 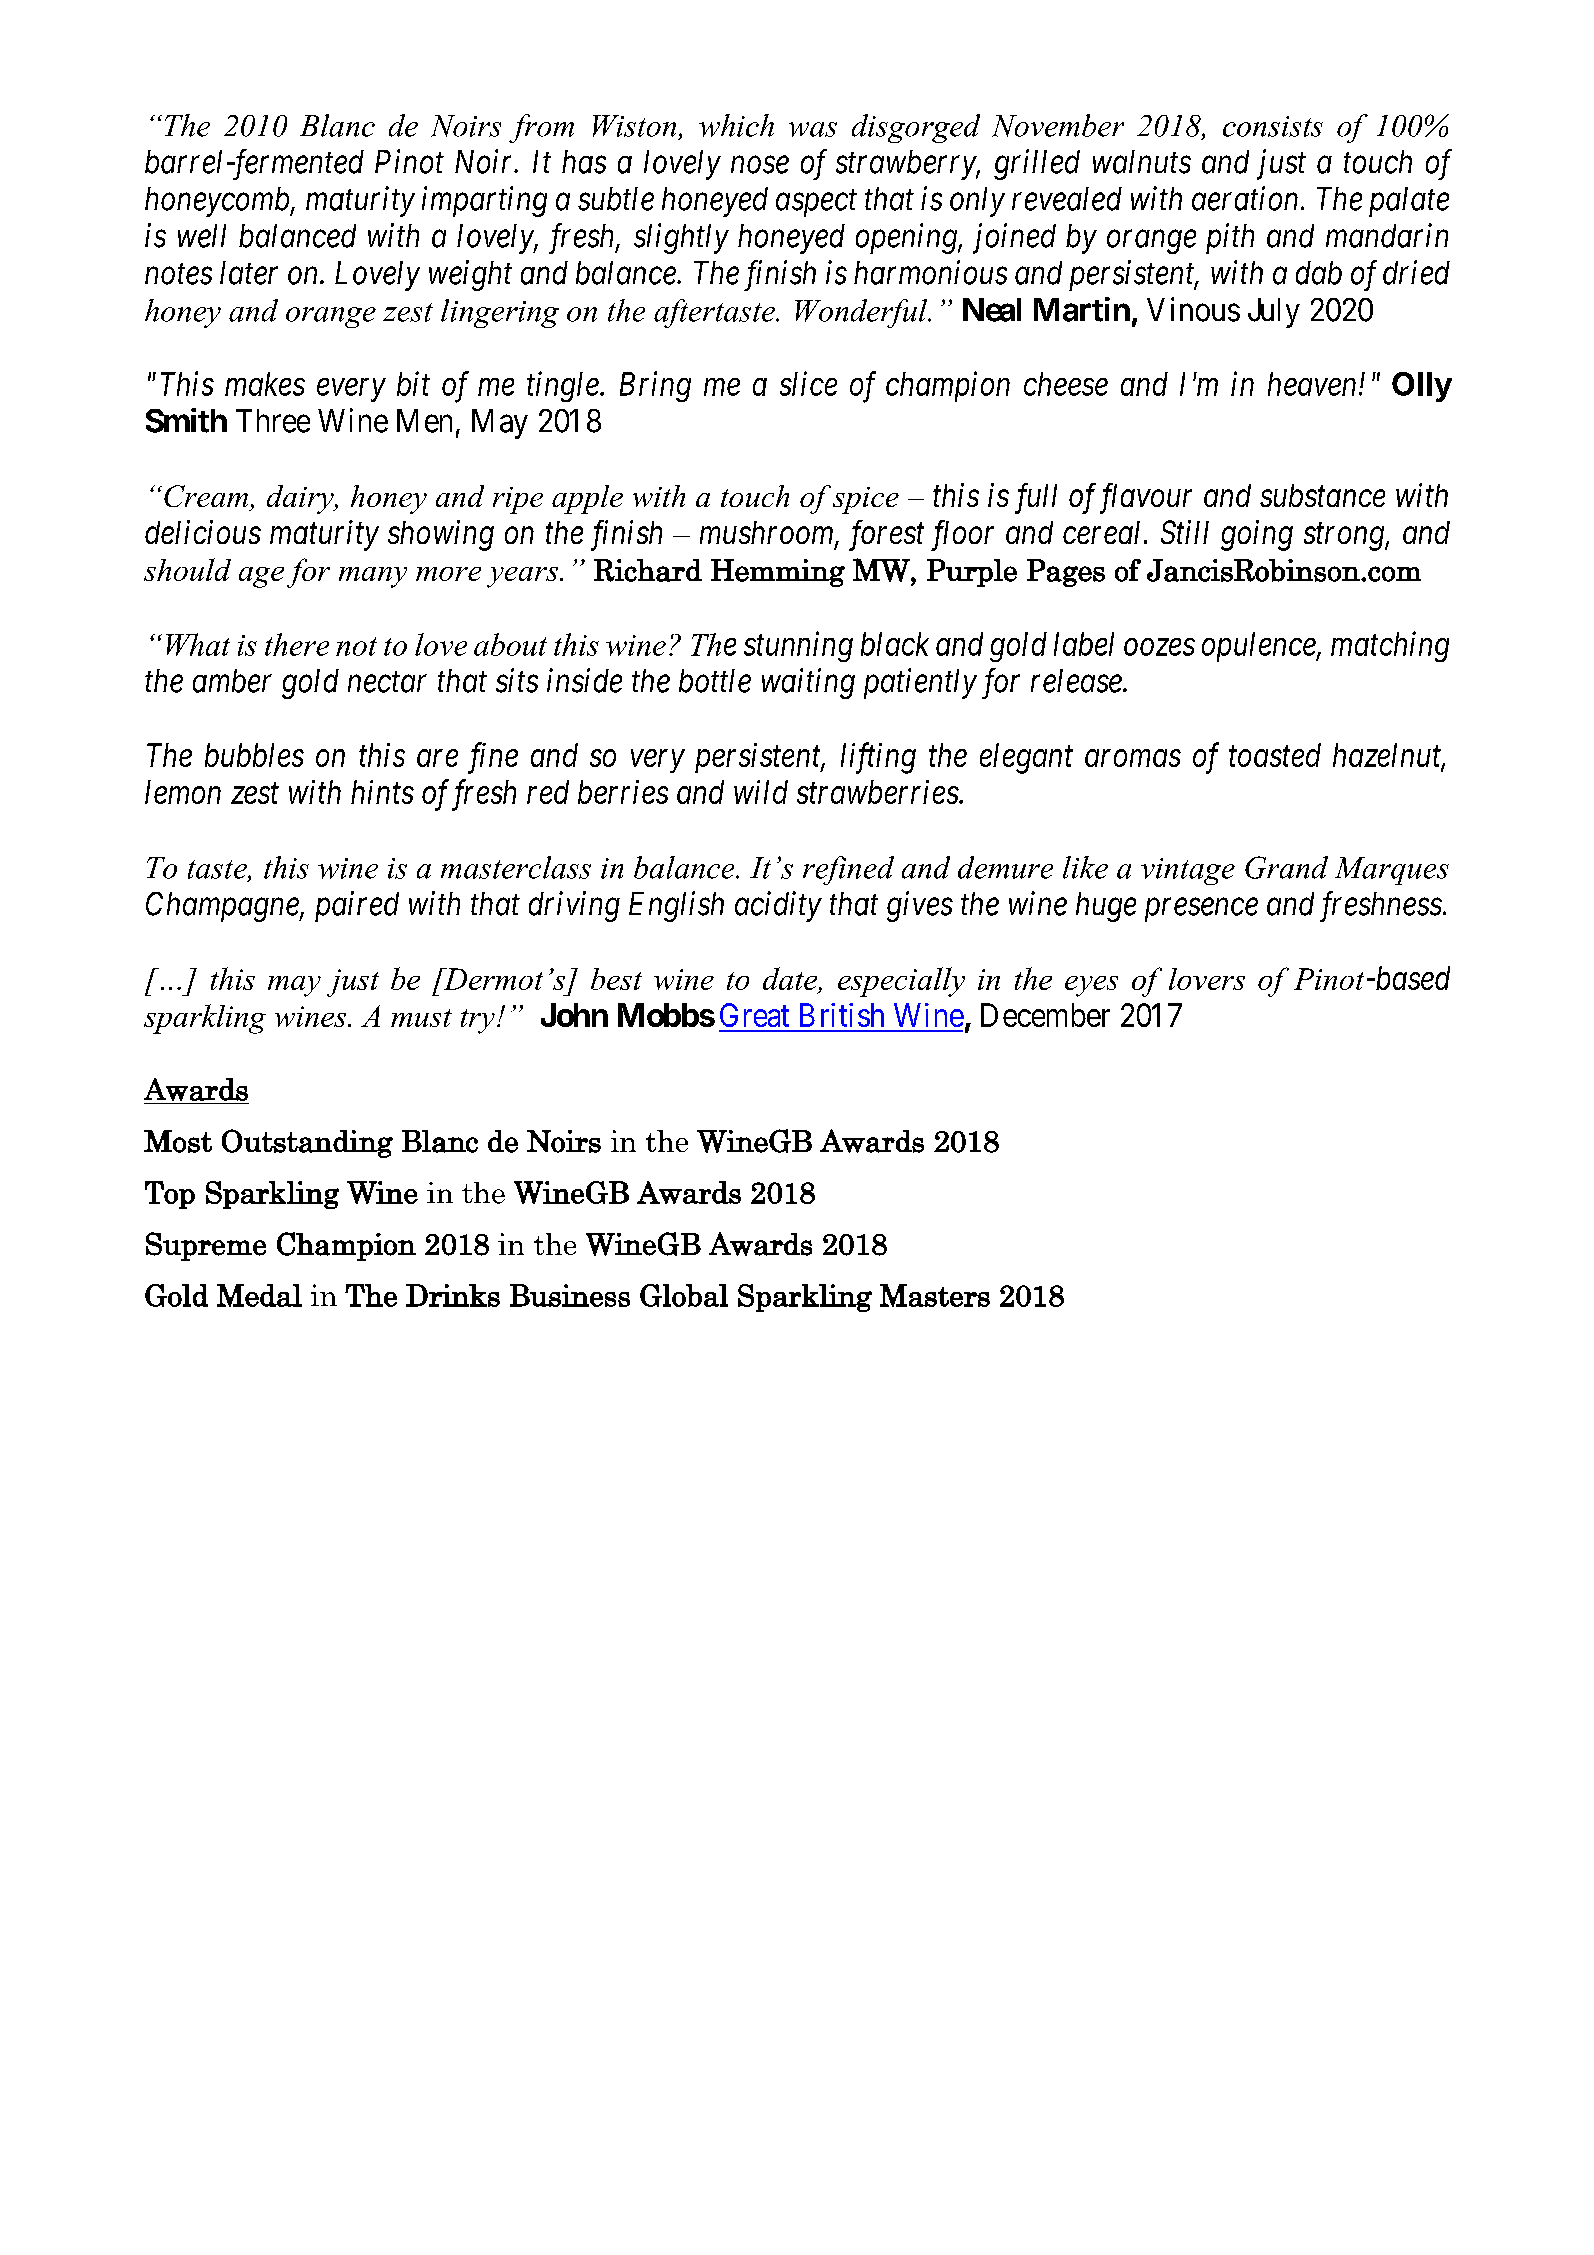 What do you see at coordinates (808, 383) in the screenshot?
I see `slice` at bounding box center [808, 383].
